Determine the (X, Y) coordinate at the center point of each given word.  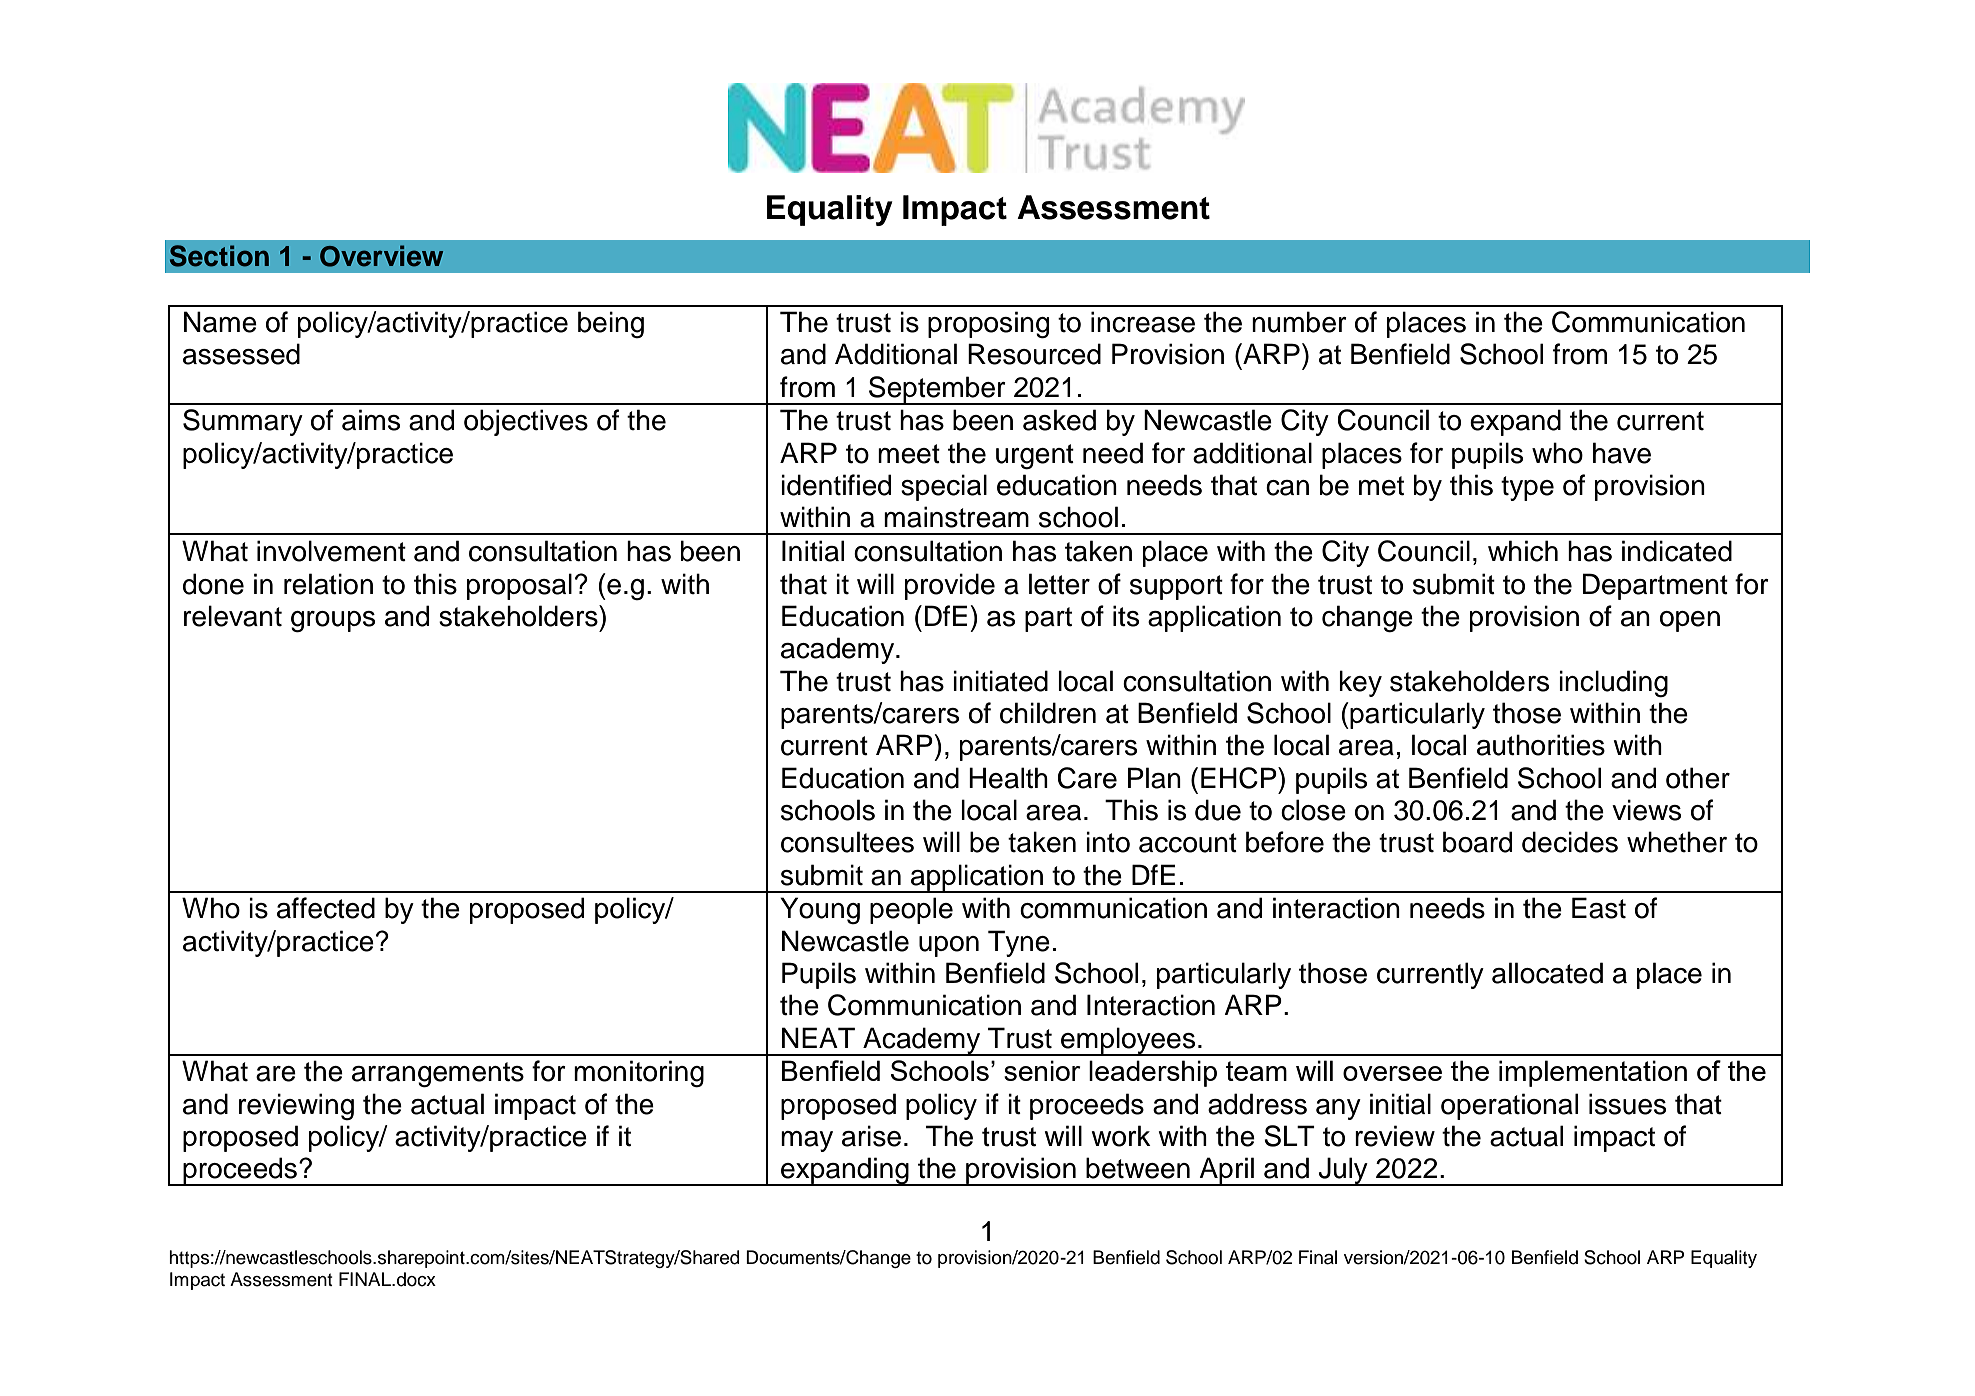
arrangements (438, 1075)
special (944, 487)
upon (949, 946)
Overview (381, 256)
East (1599, 908)
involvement (331, 551)
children (1048, 713)
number (1299, 322)
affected (326, 908)
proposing (988, 325)
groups (333, 622)
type (1527, 488)
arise (871, 1136)
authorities (1541, 745)
